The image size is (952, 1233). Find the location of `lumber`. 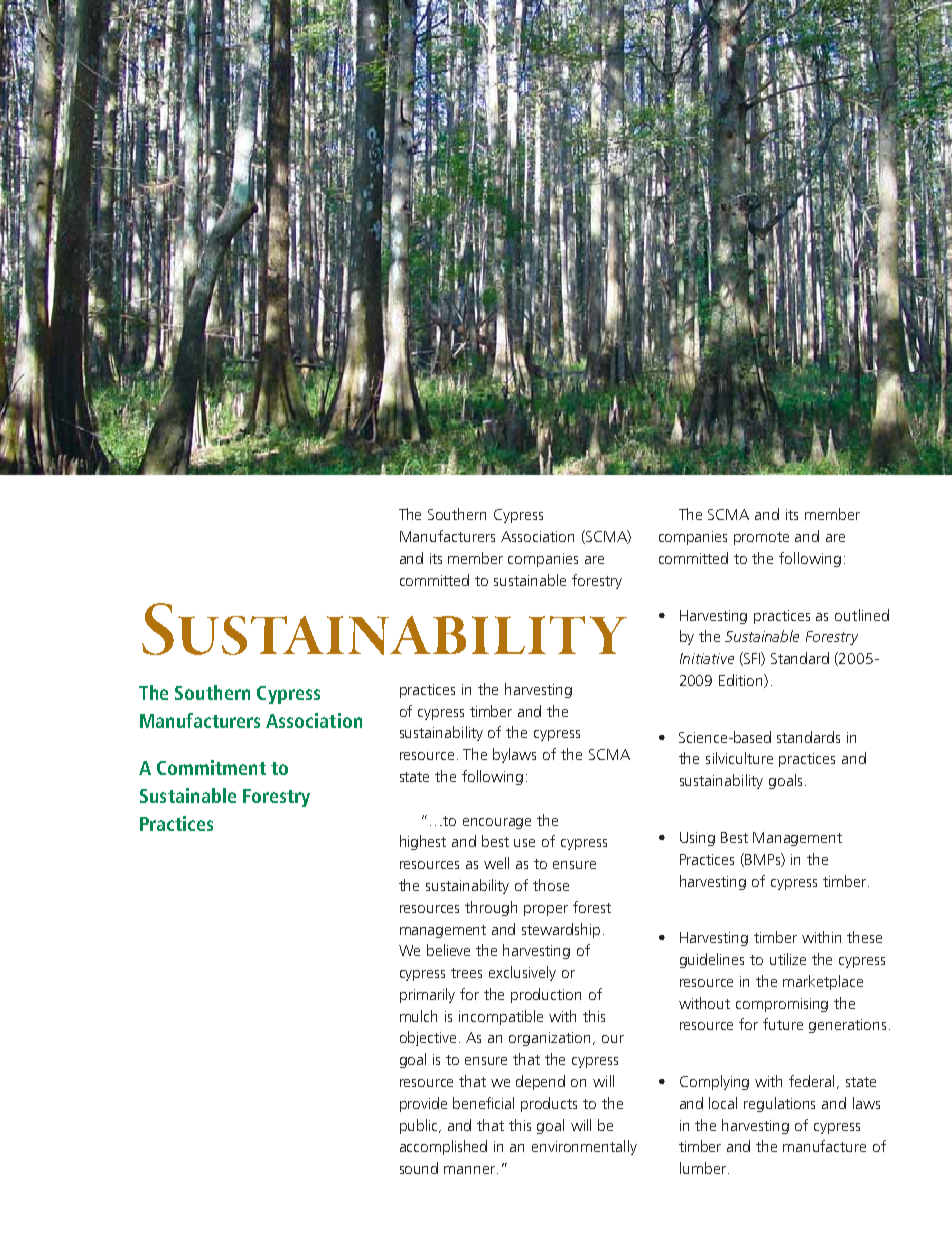

lumber is located at coordinates (703, 1168).
